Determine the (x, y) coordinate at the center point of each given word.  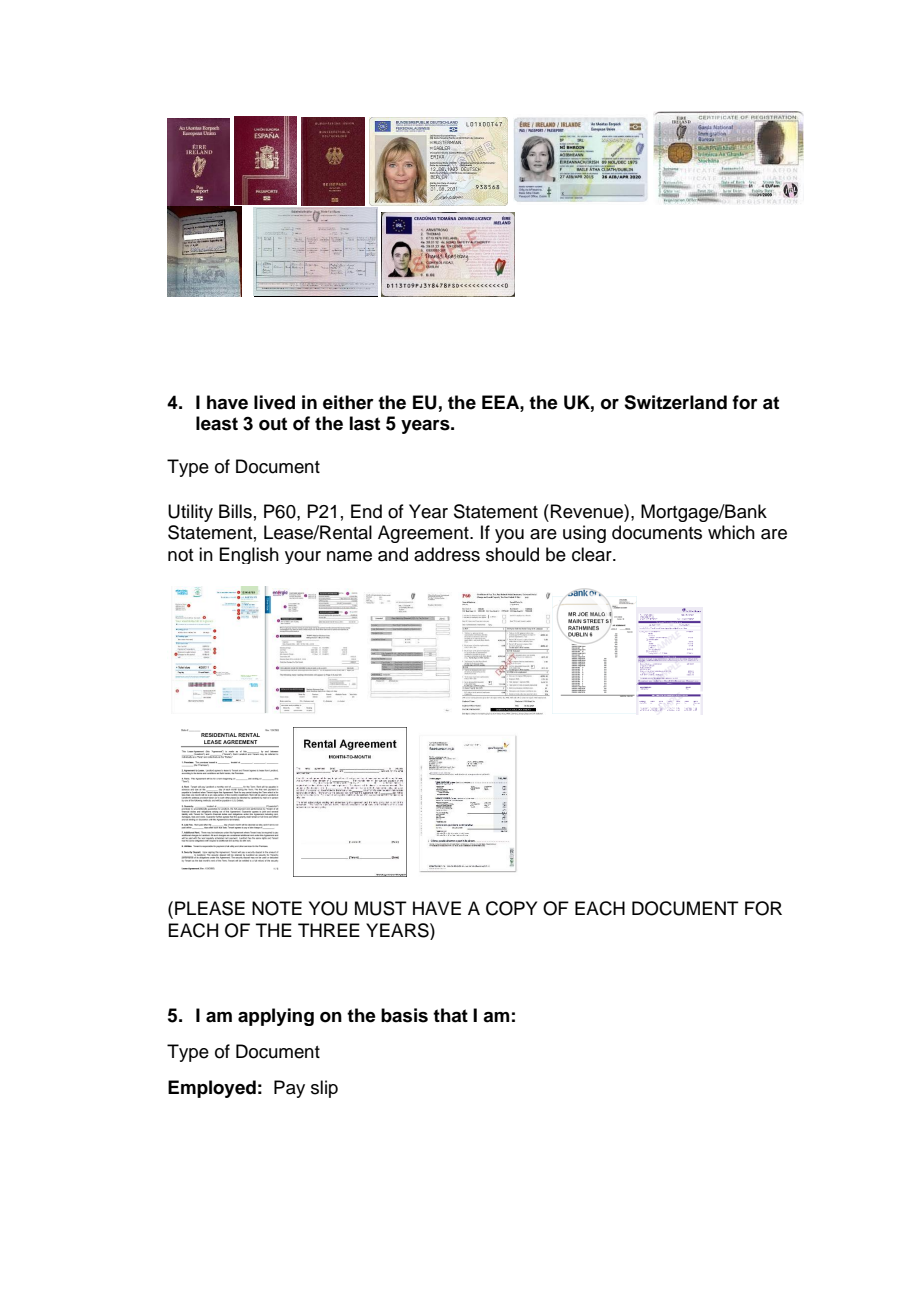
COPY (511, 908)
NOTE (277, 908)
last (365, 423)
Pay (289, 1089)
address (447, 554)
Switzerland (675, 402)
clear (593, 554)
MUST (381, 908)
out (273, 424)
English (249, 555)
